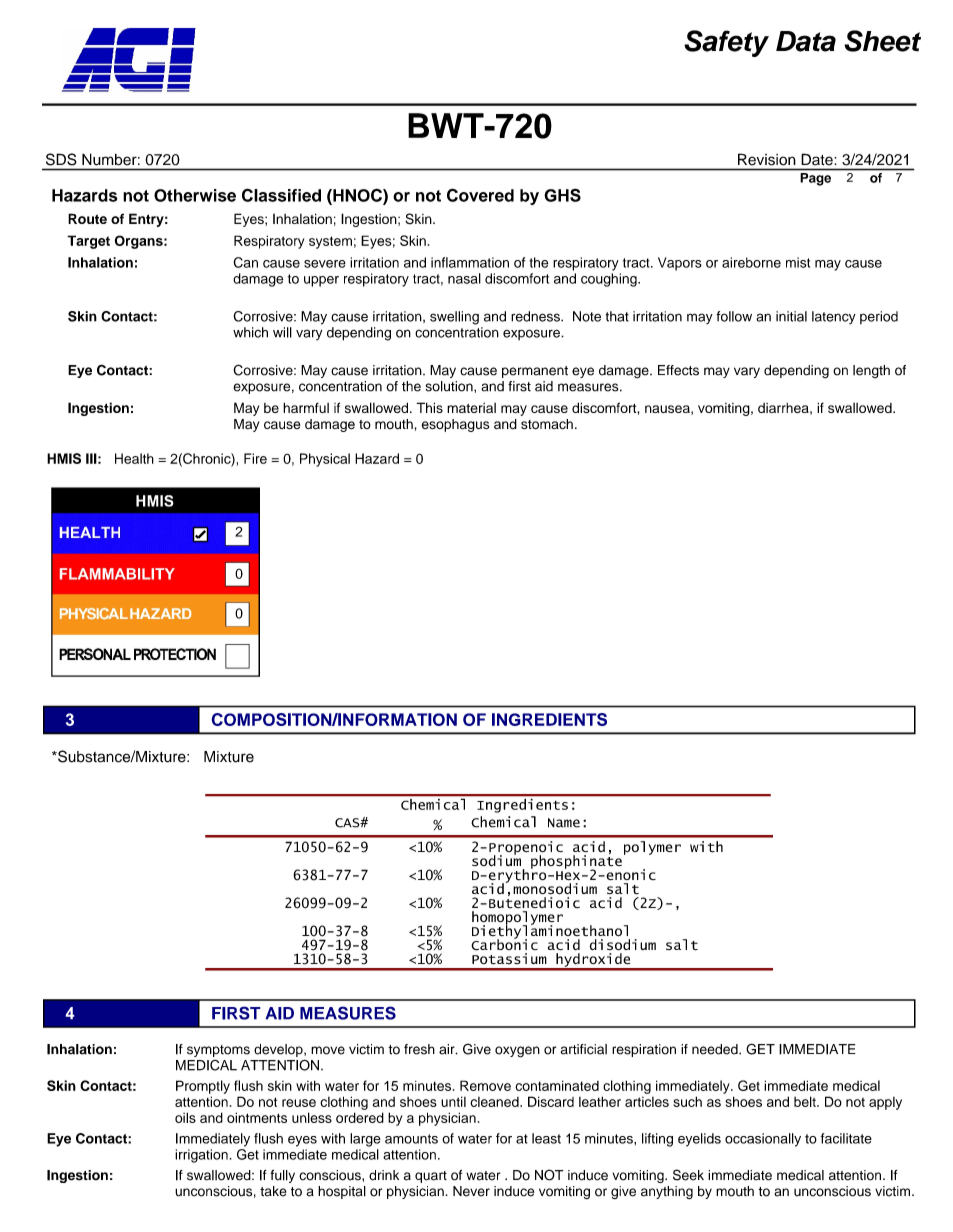 This image has width=953, height=1232. What do you see at coordinates (871, 371) in the image?
I see `length` at bounding box center [871, 371].
